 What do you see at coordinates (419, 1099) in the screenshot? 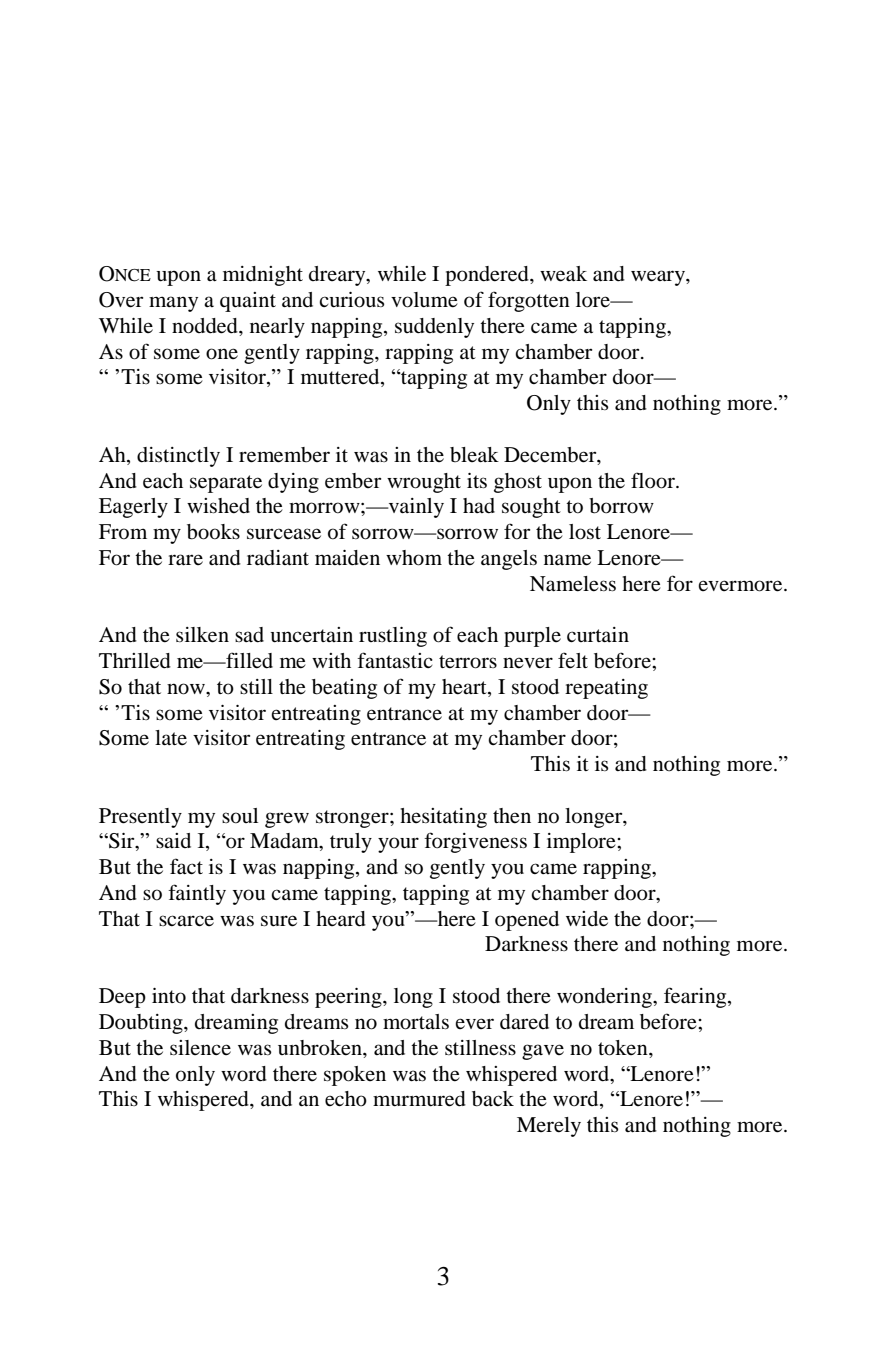
I see `murmured` at bounding box center [419, 1099].
